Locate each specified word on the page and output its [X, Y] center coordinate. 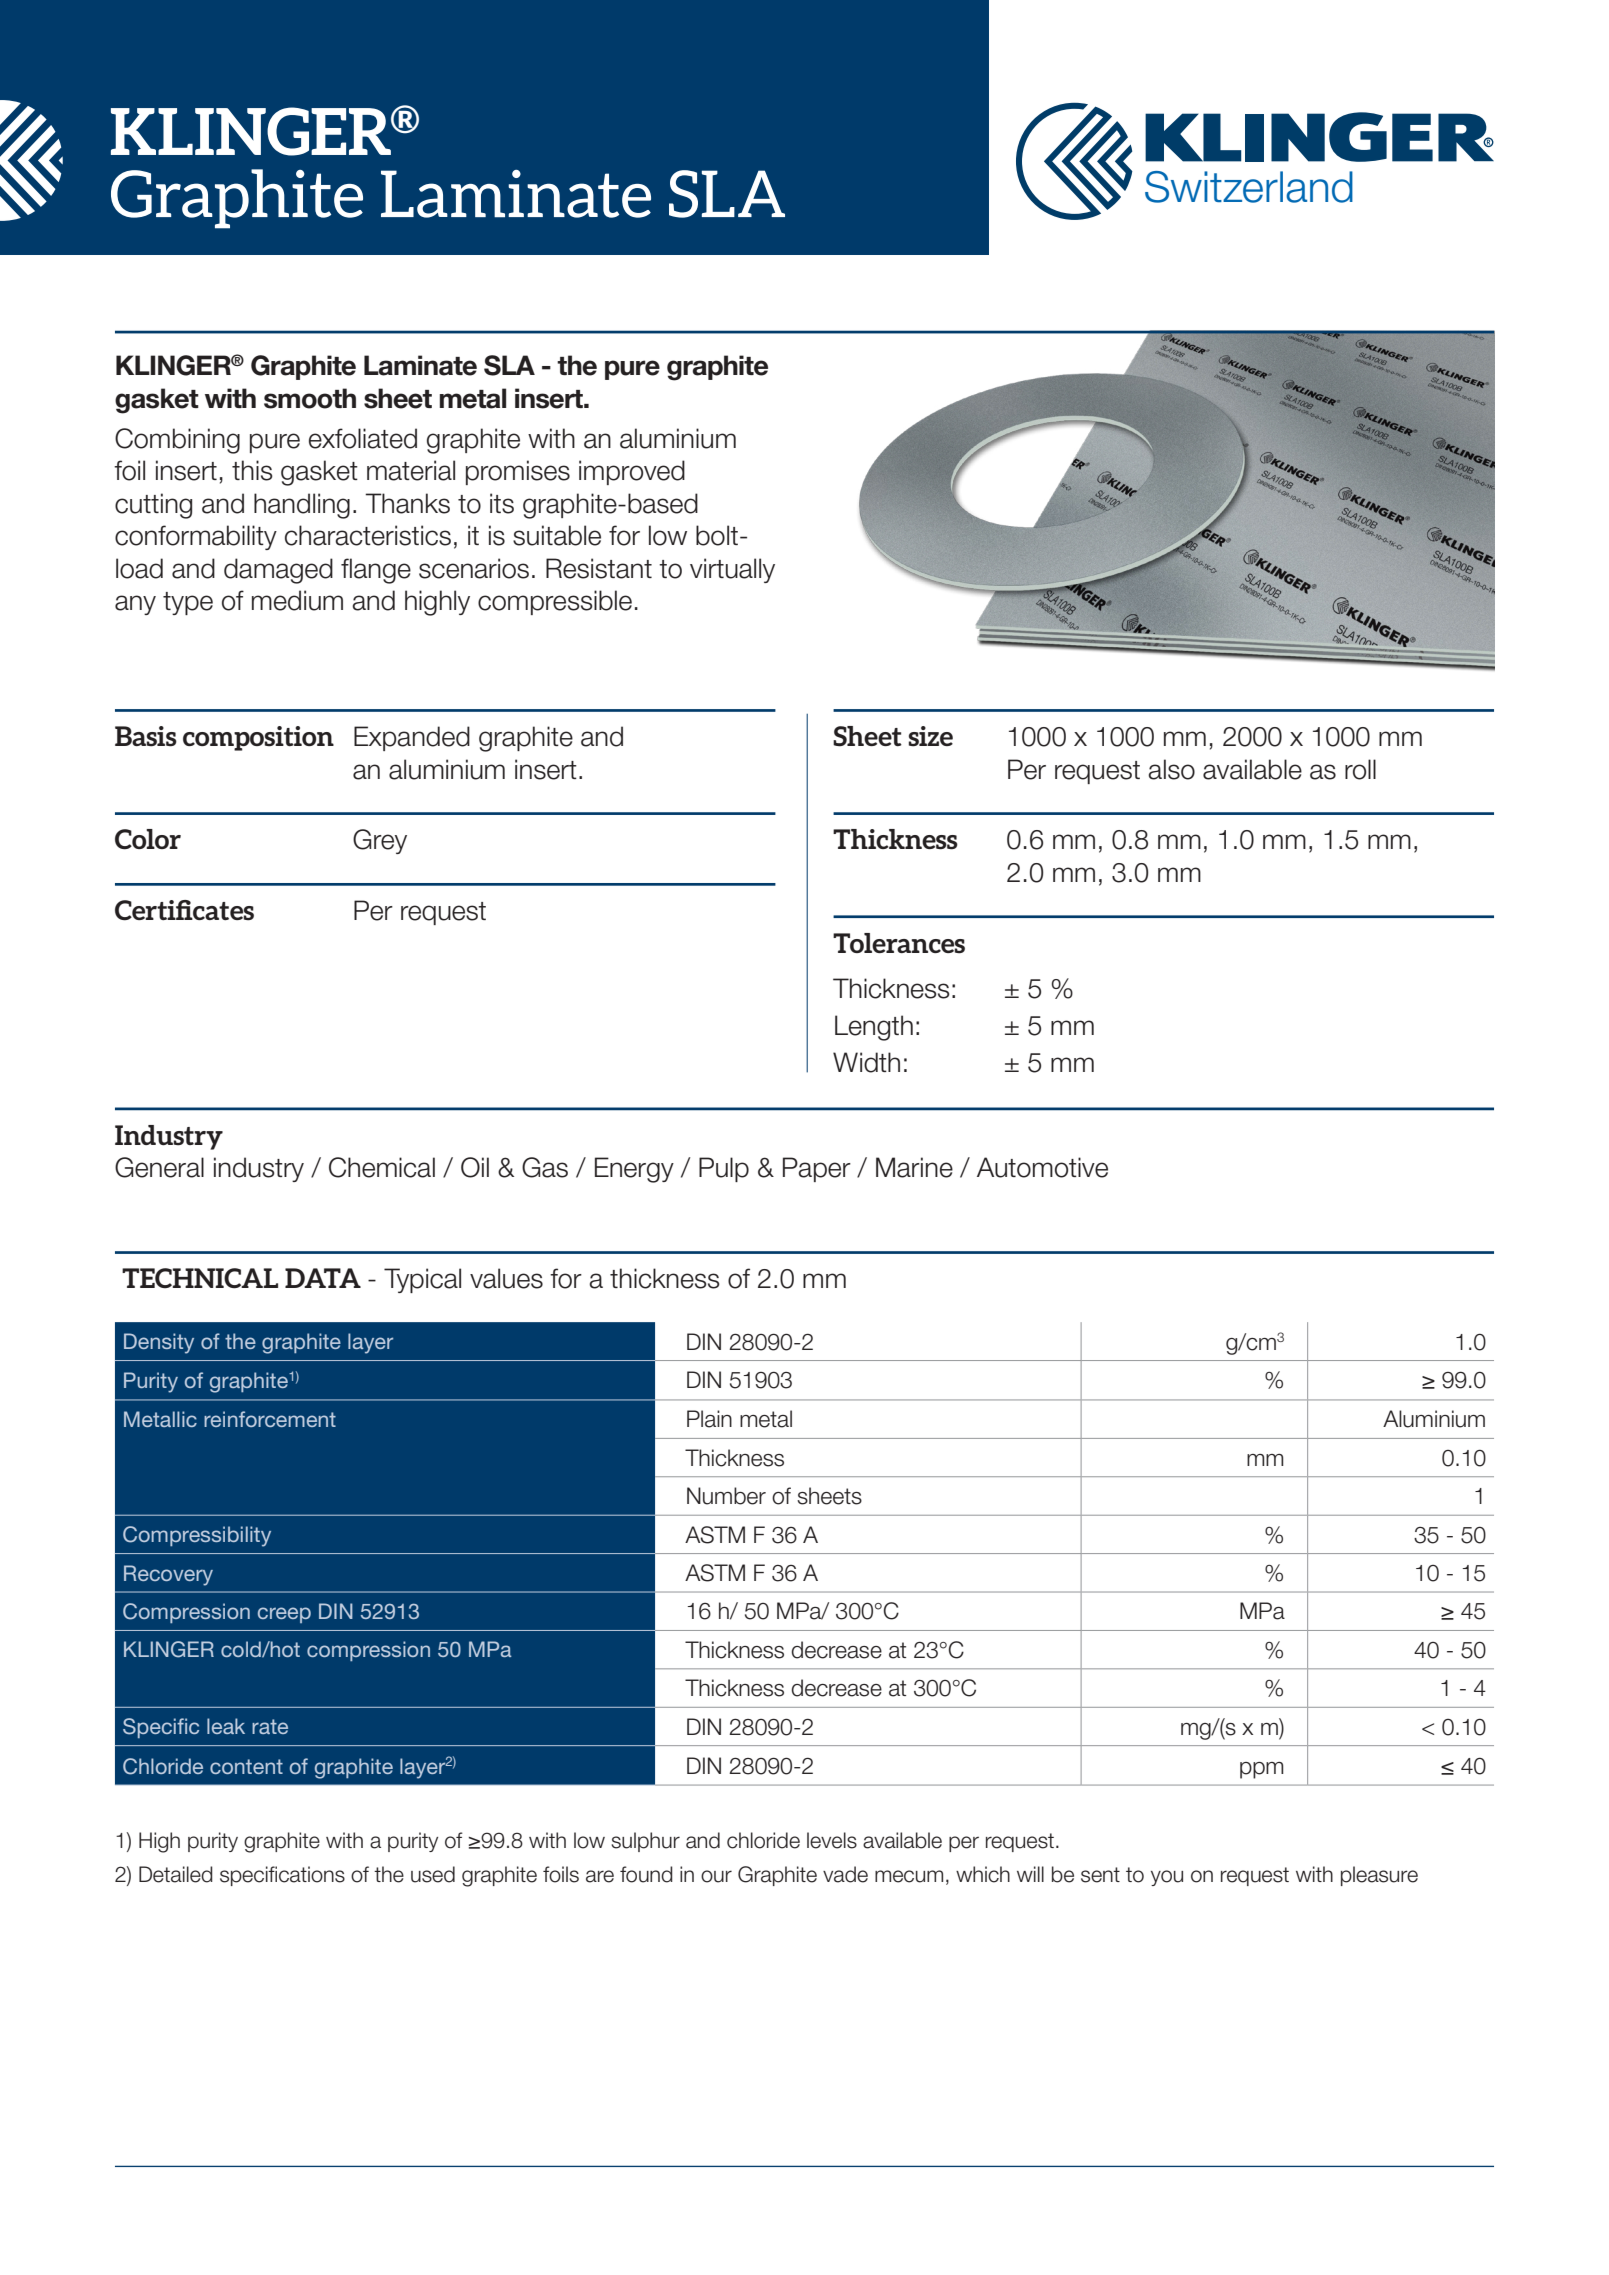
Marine [914, 1167]
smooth [310, 398]
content [246, 1766]
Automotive [1042, 1167]
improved [632, 472]
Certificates [184, 910]
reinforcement [270, 1419]
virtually [732, 570]
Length [874, 1028]
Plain [709, 1419]
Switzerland [1249, 187]
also [1171, 769]
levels [832, 1840]
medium [297, 600]
